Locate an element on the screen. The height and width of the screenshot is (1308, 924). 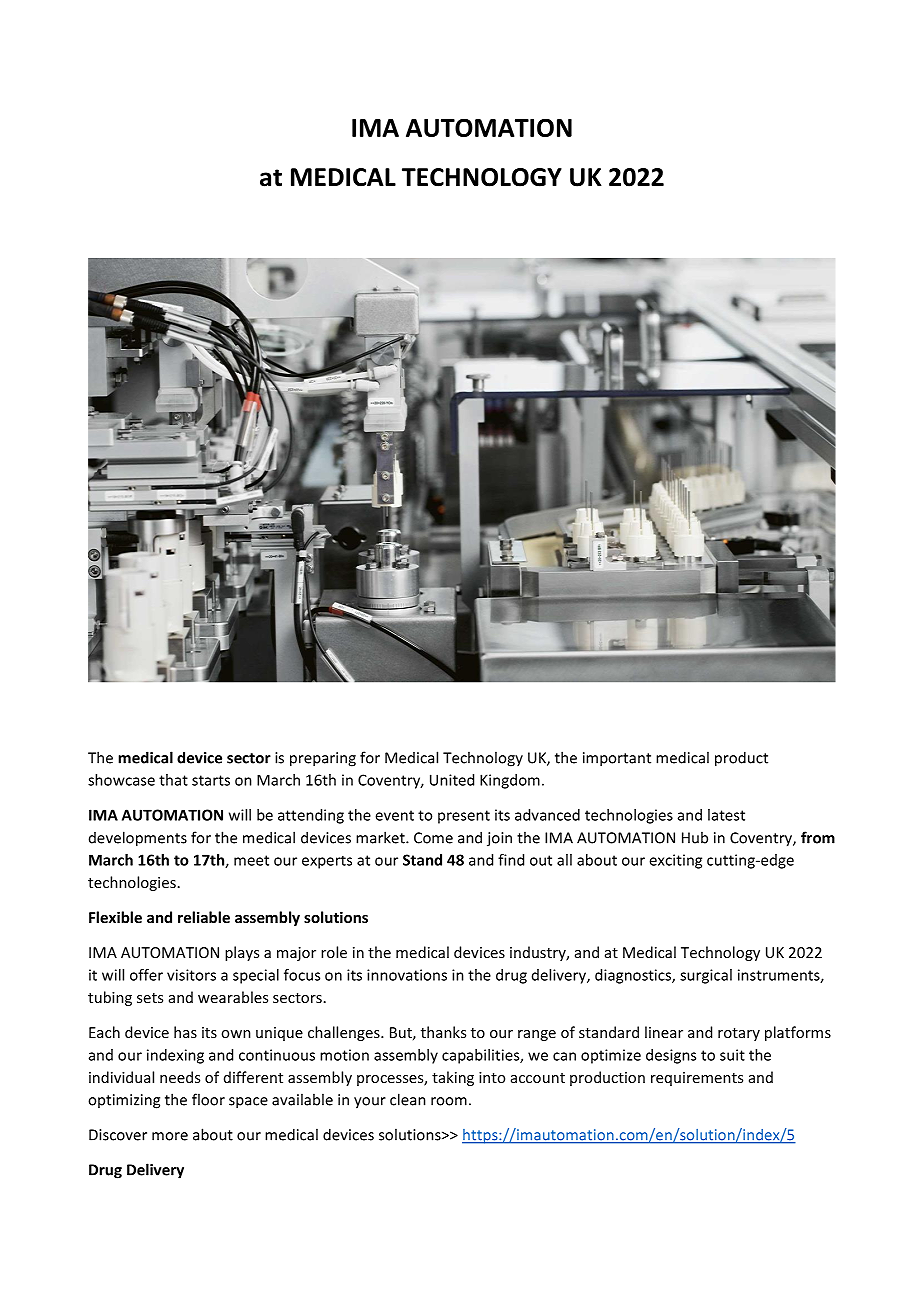
that is located at coordinates (173, 780).
